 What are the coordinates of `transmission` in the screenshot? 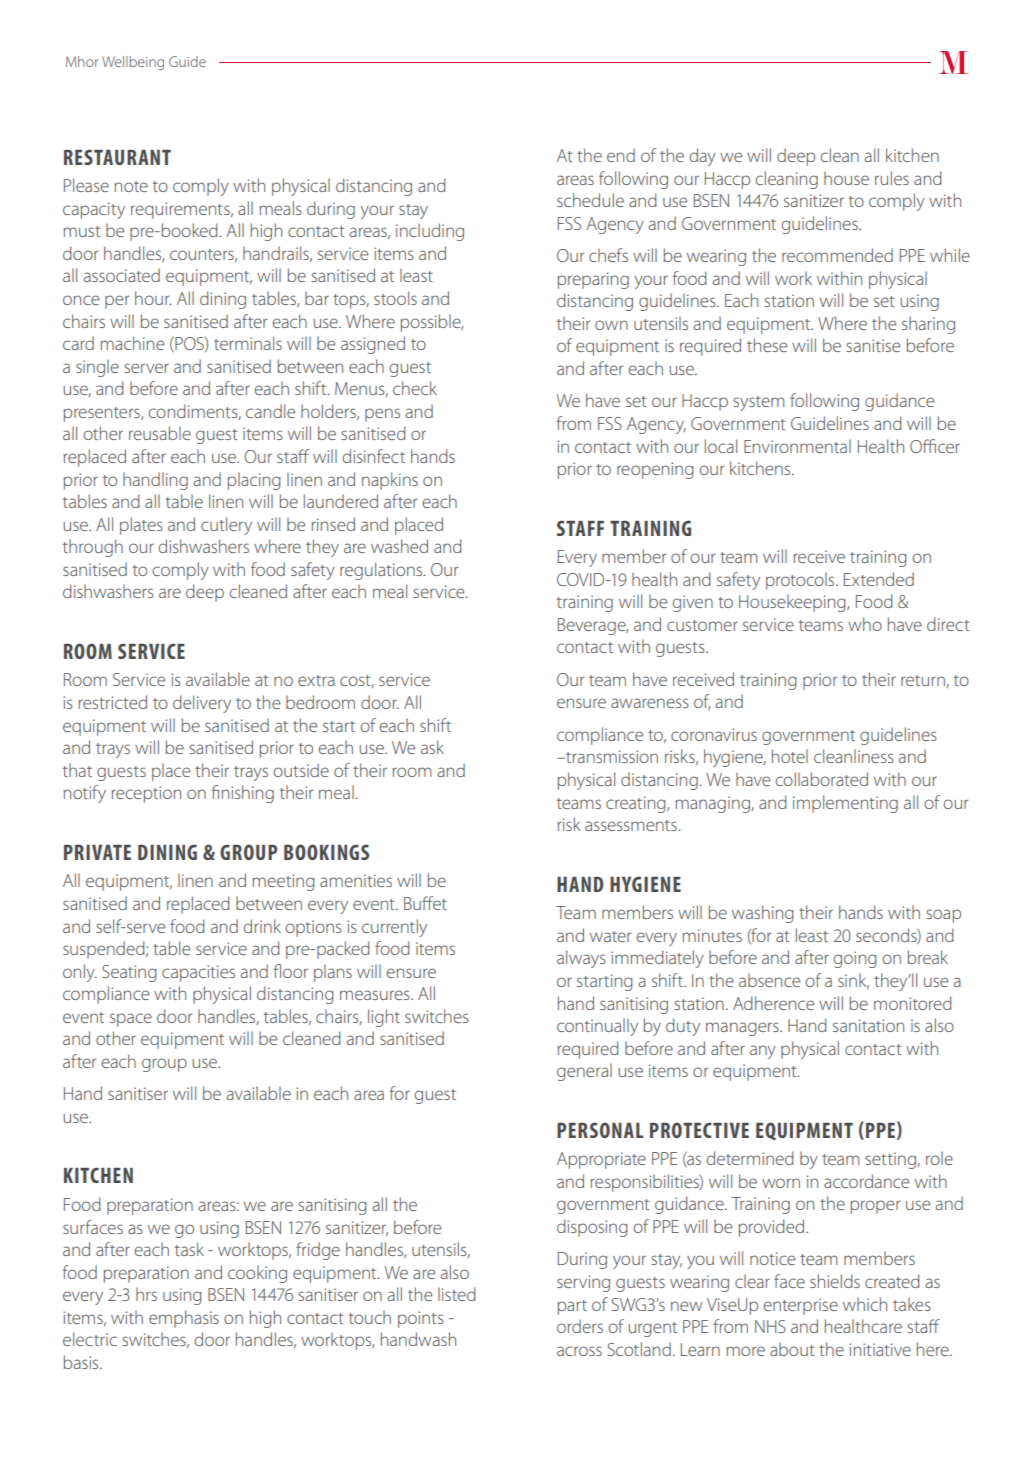 It's located at (611, 756).
